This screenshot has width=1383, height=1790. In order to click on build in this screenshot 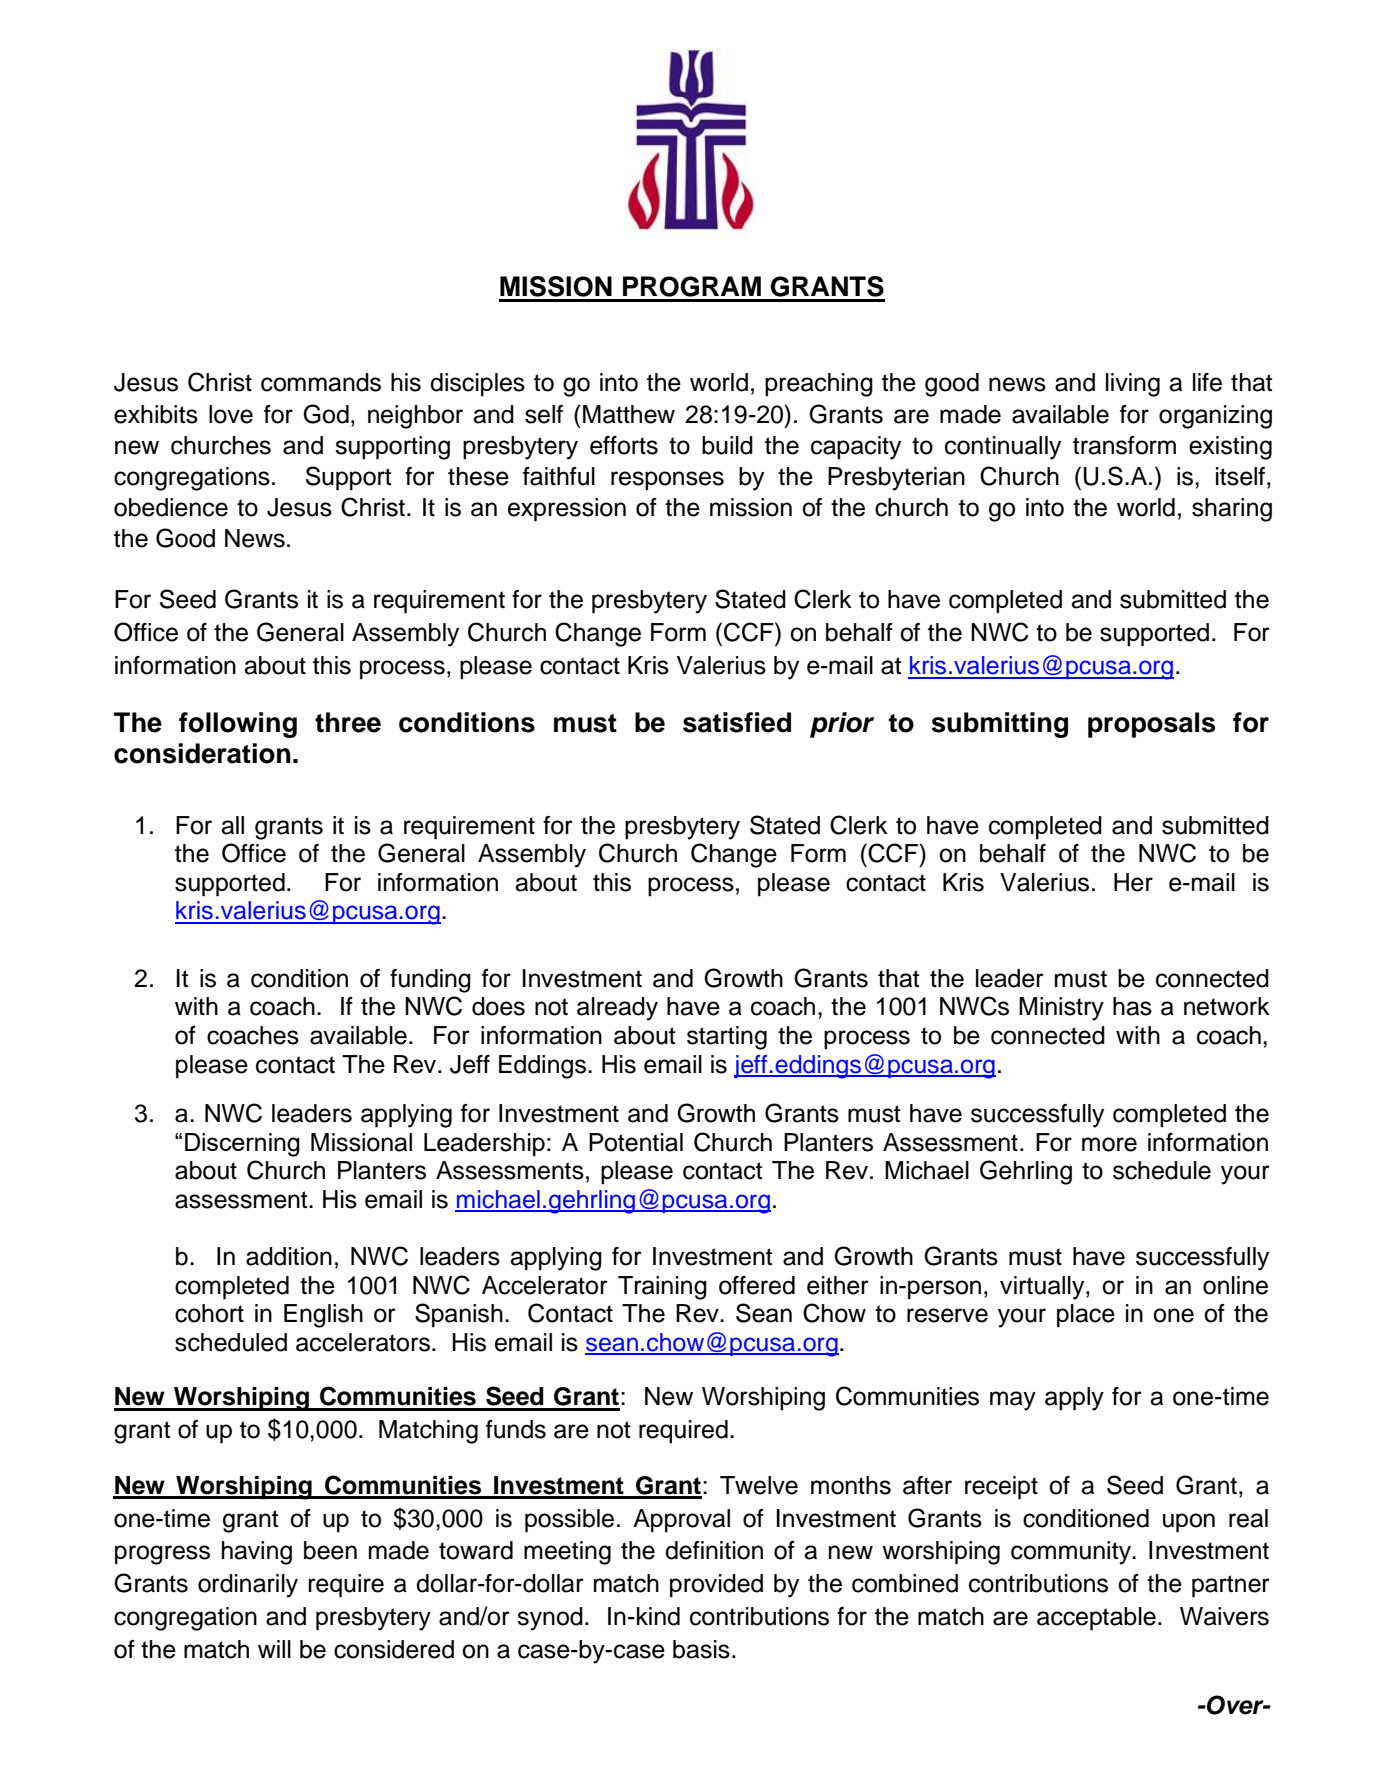, I will do `click(727, 445)`.
